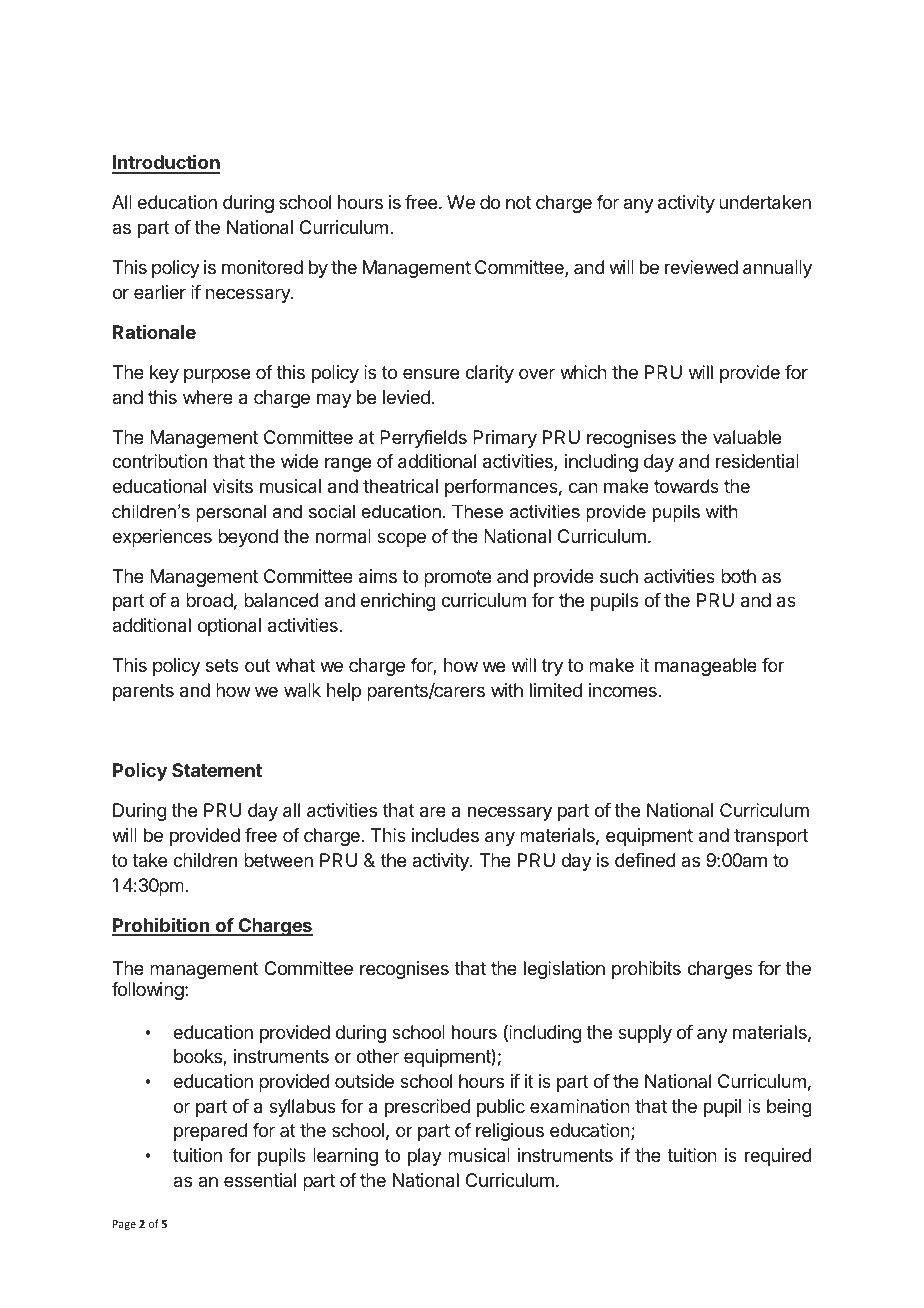  I want to click on These, so click(477, 511).
